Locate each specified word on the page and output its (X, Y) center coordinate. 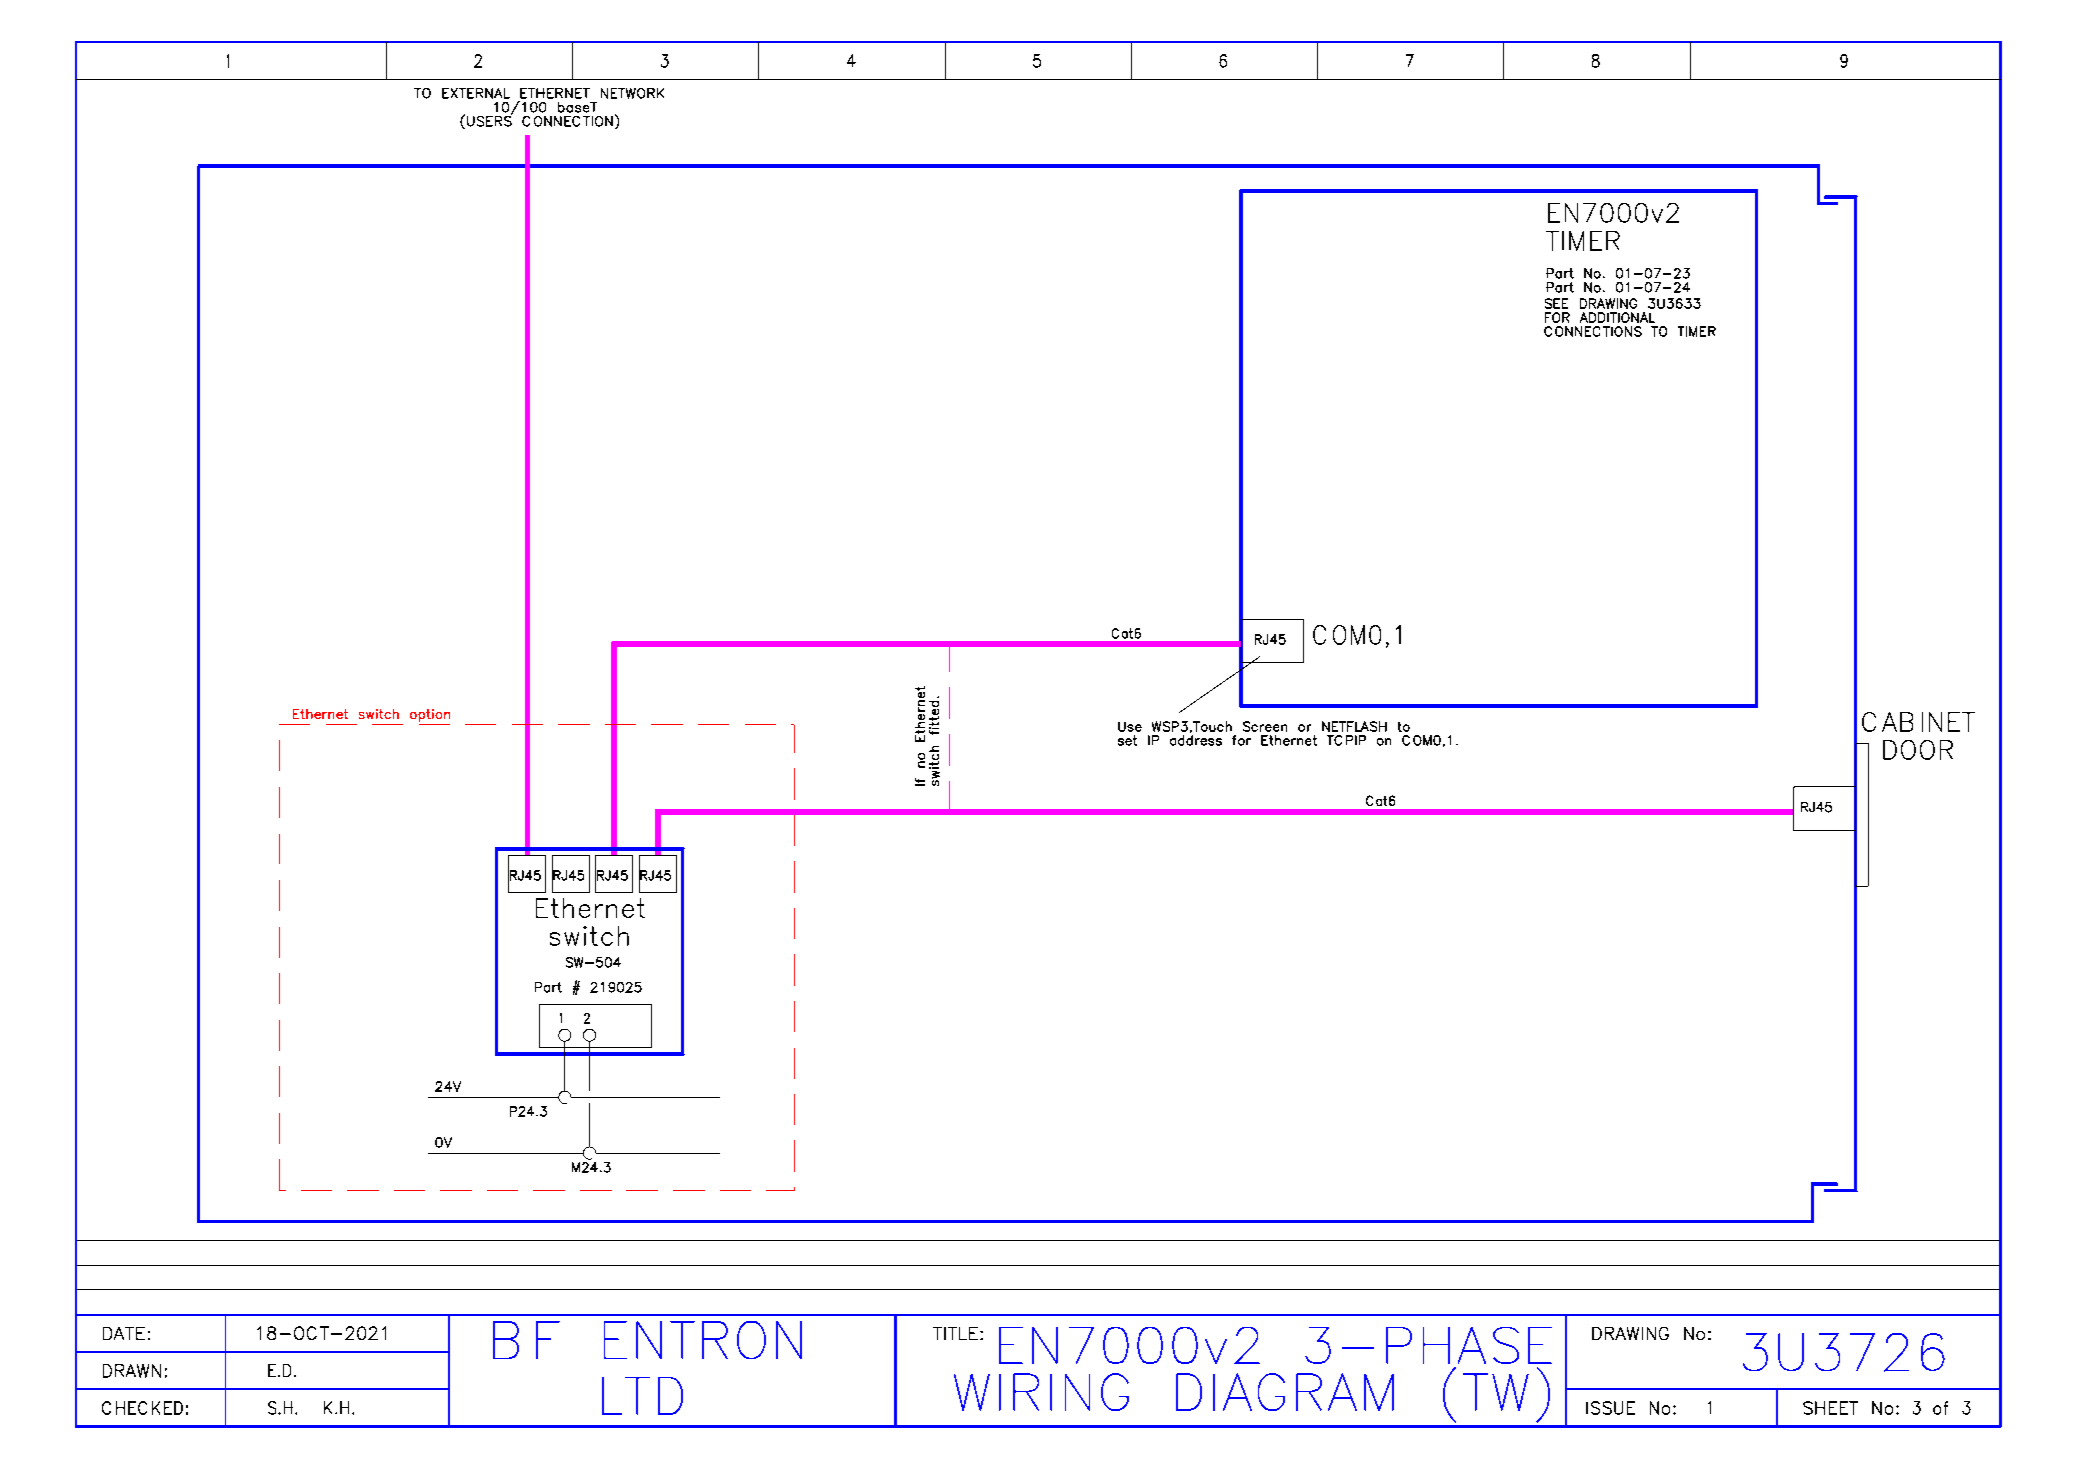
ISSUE (1610, 1408)
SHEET (1830, 1408)
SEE (1556, 303)
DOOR (1918, 750)
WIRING (1041, 1392)
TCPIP (1346, 740)
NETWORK (632, 93)
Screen (1265, 726)
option (430, 715)
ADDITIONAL (1617, 317)
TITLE (955, 1333)
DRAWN (132, 1371)
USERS (489, 120)
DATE (124, 1333)
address (1196, 740)
